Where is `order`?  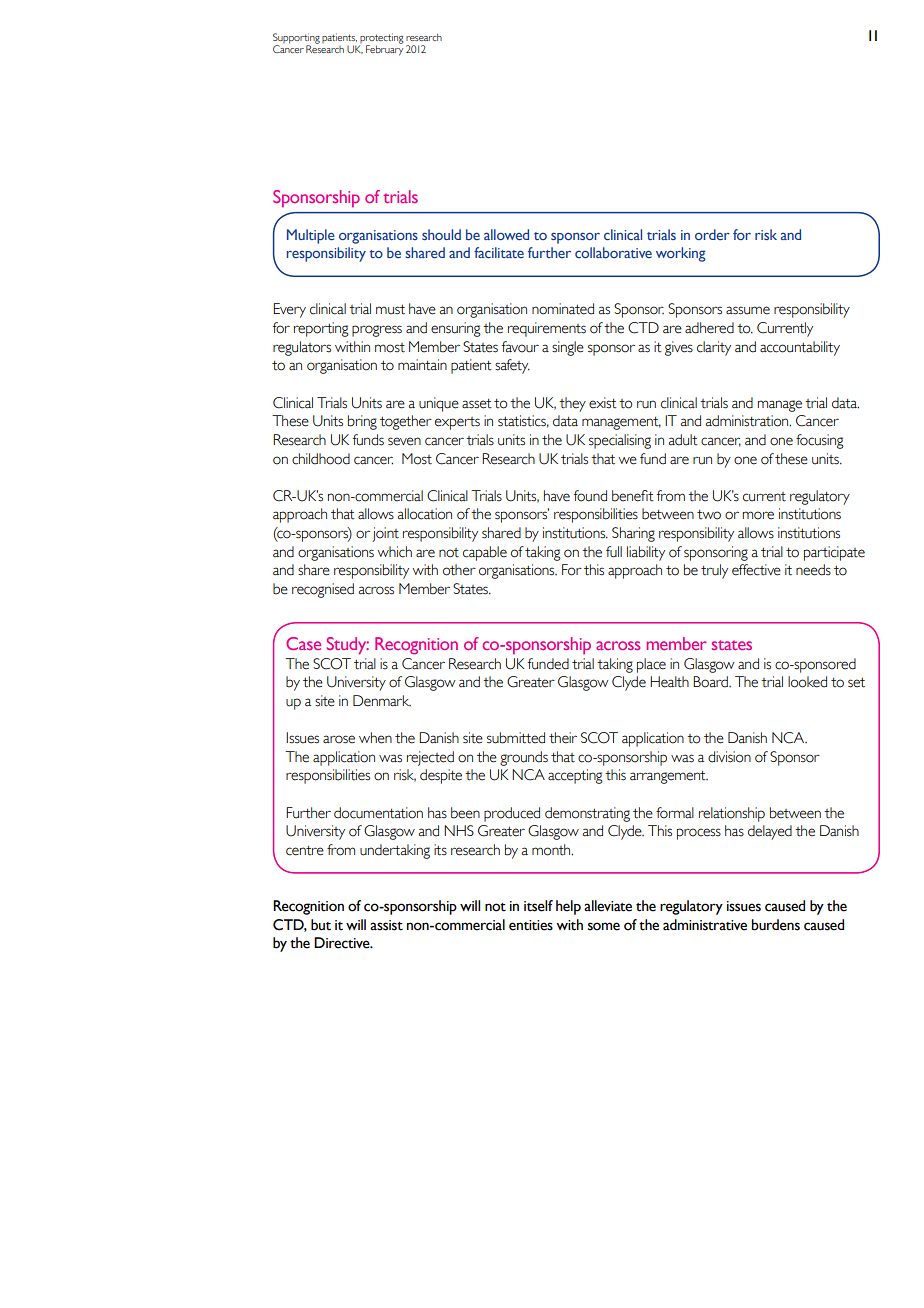 order is located at coordinates (712, 234).
